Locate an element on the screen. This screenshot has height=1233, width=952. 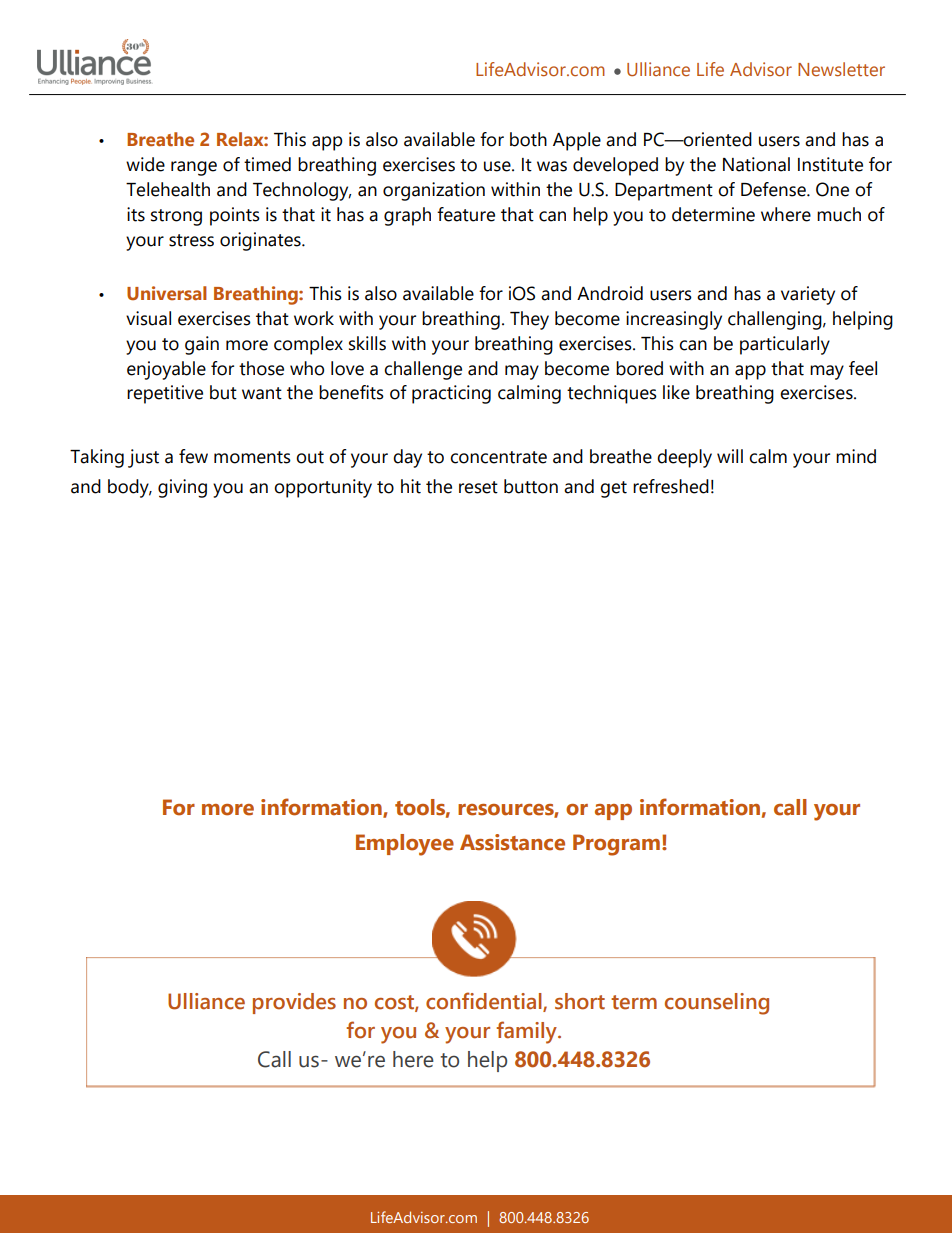
Employee is located at coordinates (405, 845).
